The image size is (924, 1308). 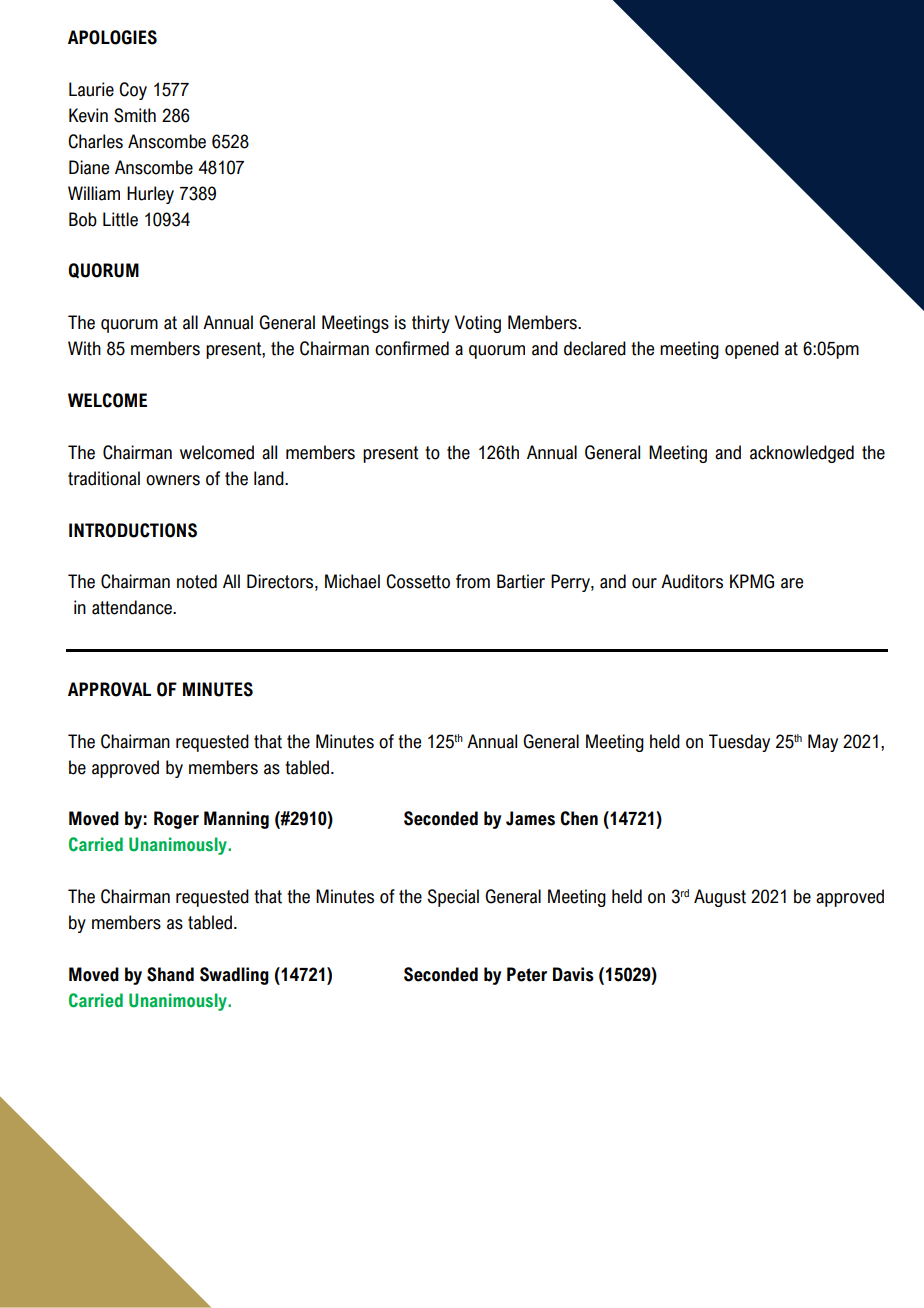 I want to click on opened, so click(x=752, y=350).
